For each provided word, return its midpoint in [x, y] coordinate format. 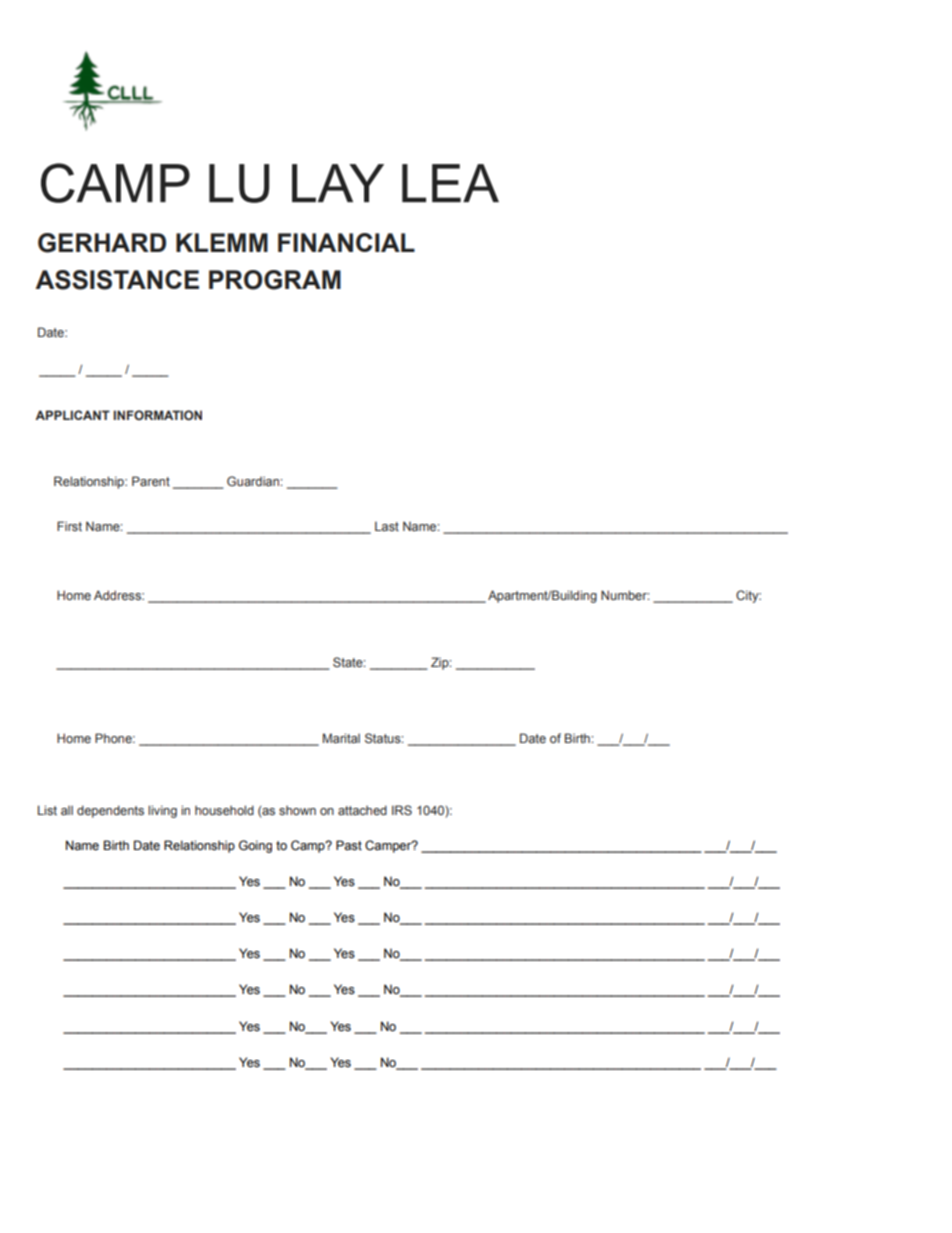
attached [362, 810]
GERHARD [102, 243]
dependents [110, 811]
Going [255, 846]
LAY [338, 183]
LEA [450, 183]
